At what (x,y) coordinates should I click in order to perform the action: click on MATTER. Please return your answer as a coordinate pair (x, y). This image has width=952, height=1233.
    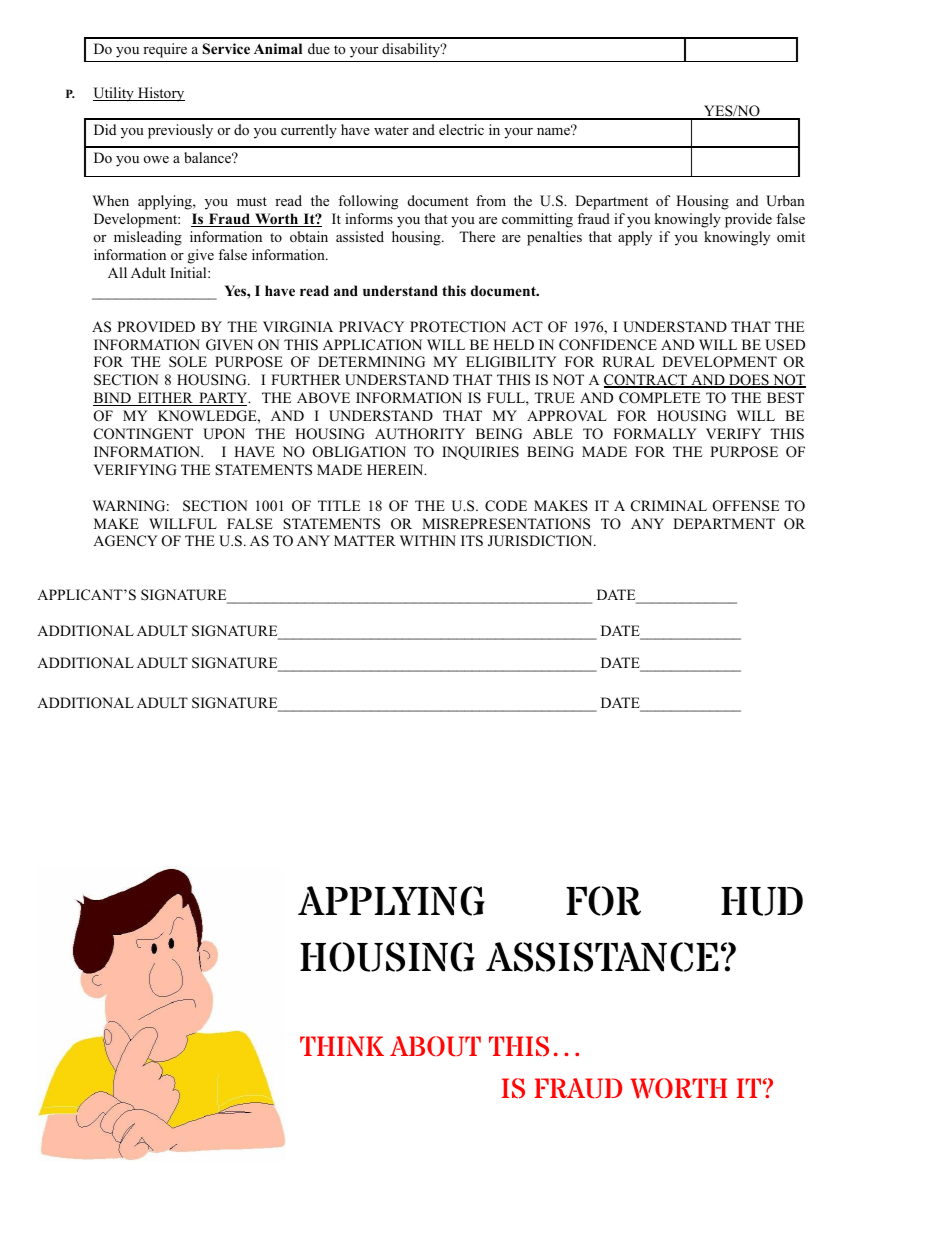
    Looking at the image, I should click on (365, 540).
